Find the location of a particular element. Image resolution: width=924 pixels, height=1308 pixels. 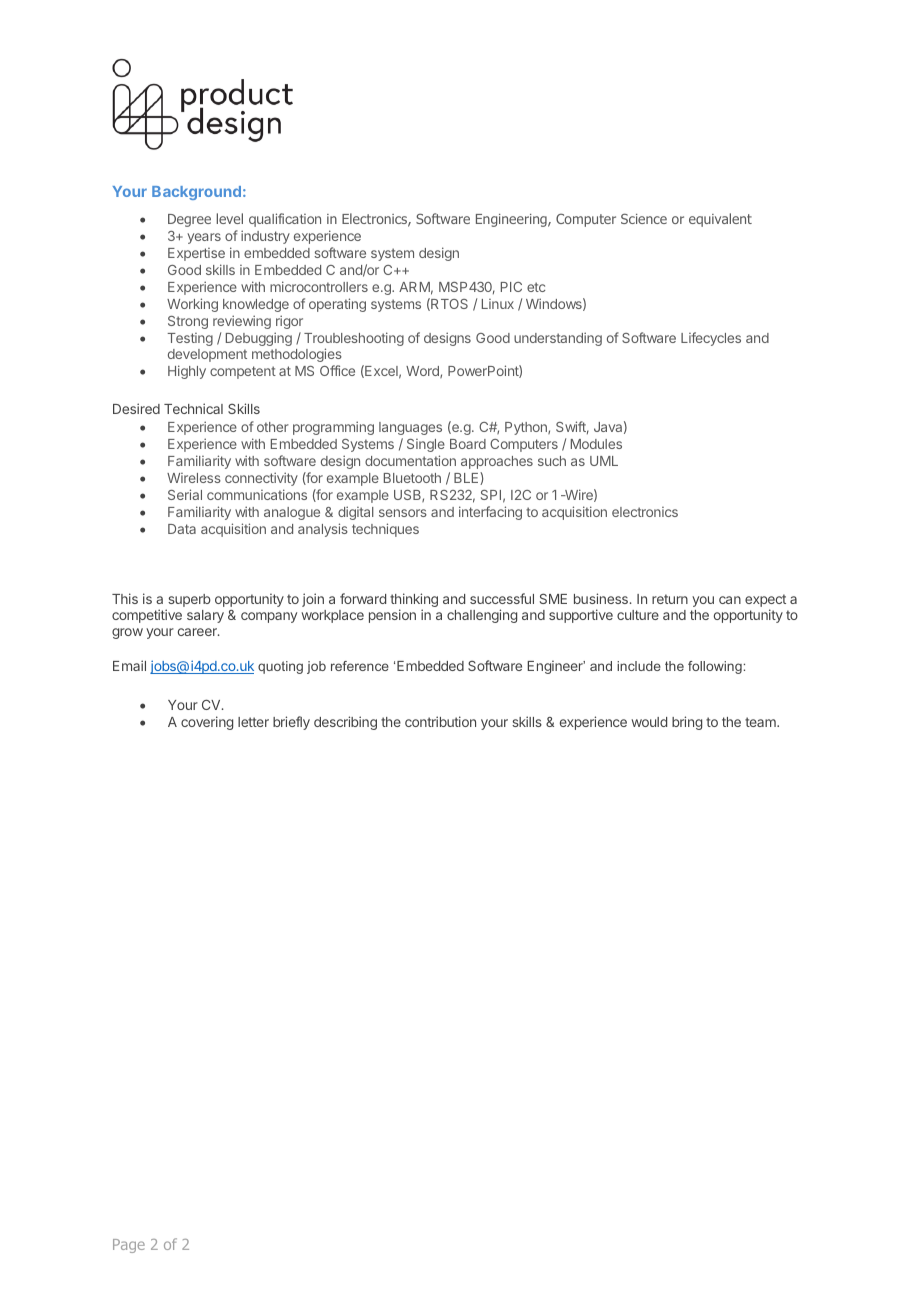

equivalent is located at coordinates (720, 220).
